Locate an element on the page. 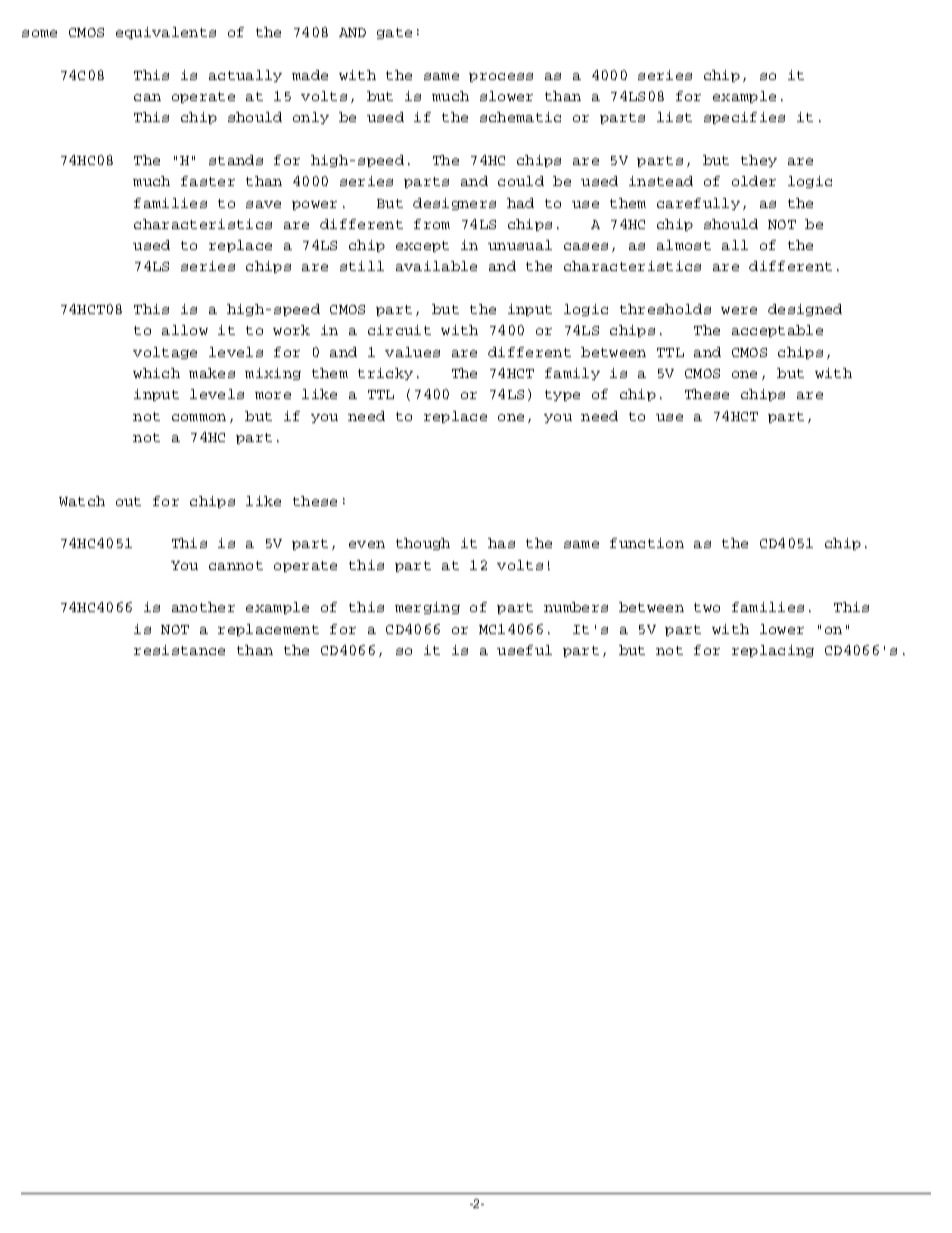 This document has height=1233, width=952. resistance is located at coordinates (179, 650).
